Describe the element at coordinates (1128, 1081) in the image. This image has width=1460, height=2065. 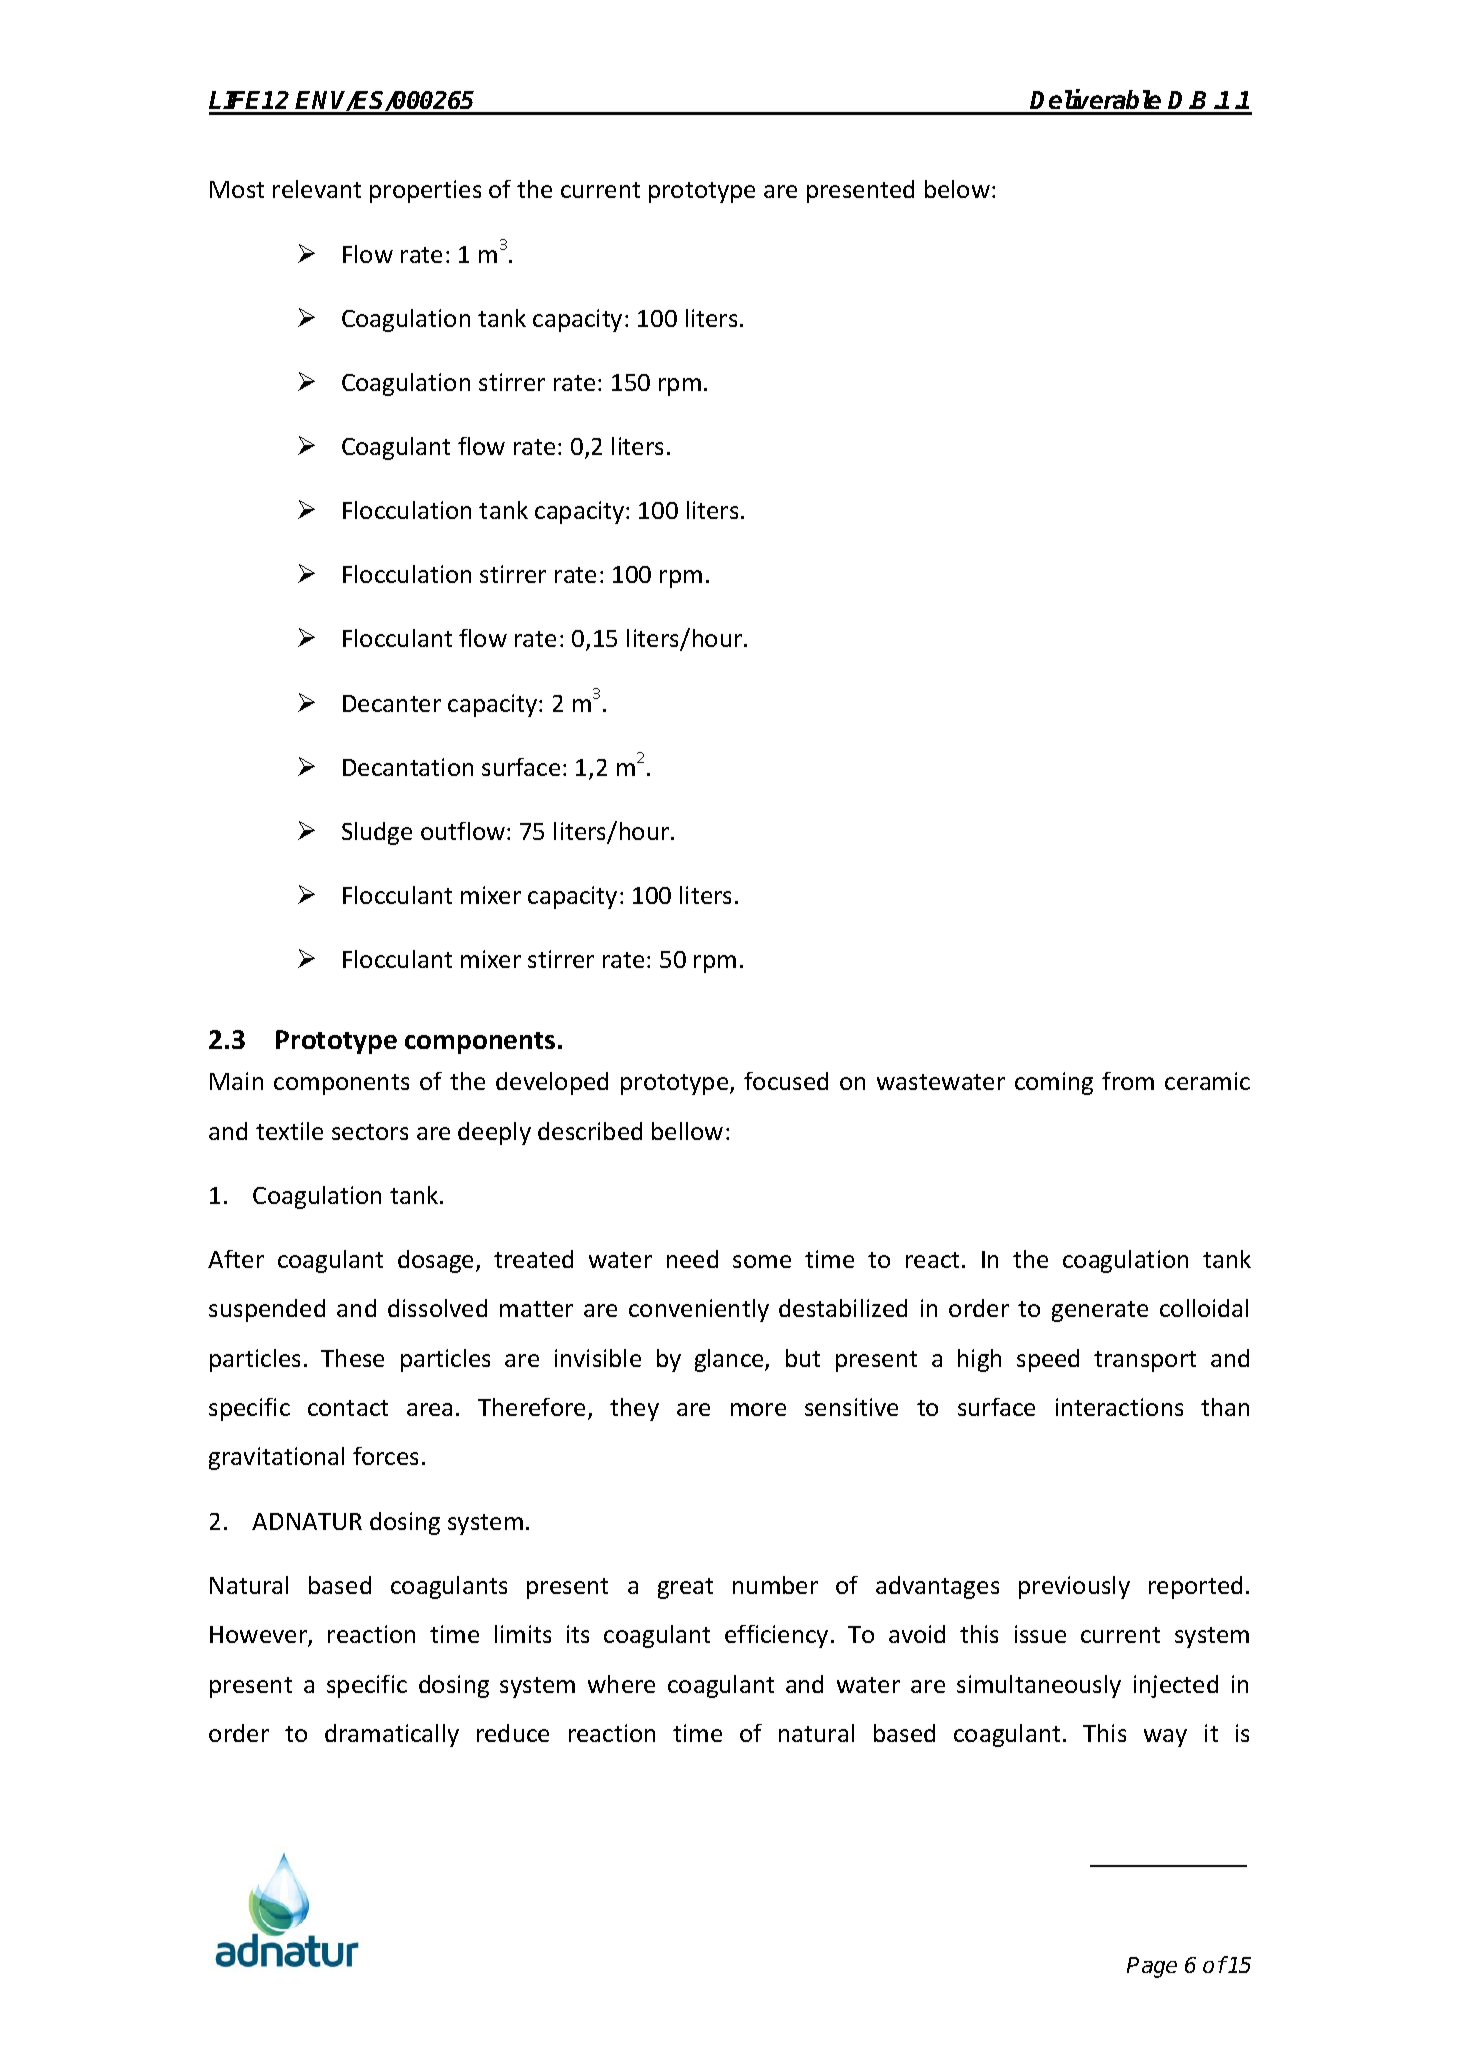
I see `from` at that location.
